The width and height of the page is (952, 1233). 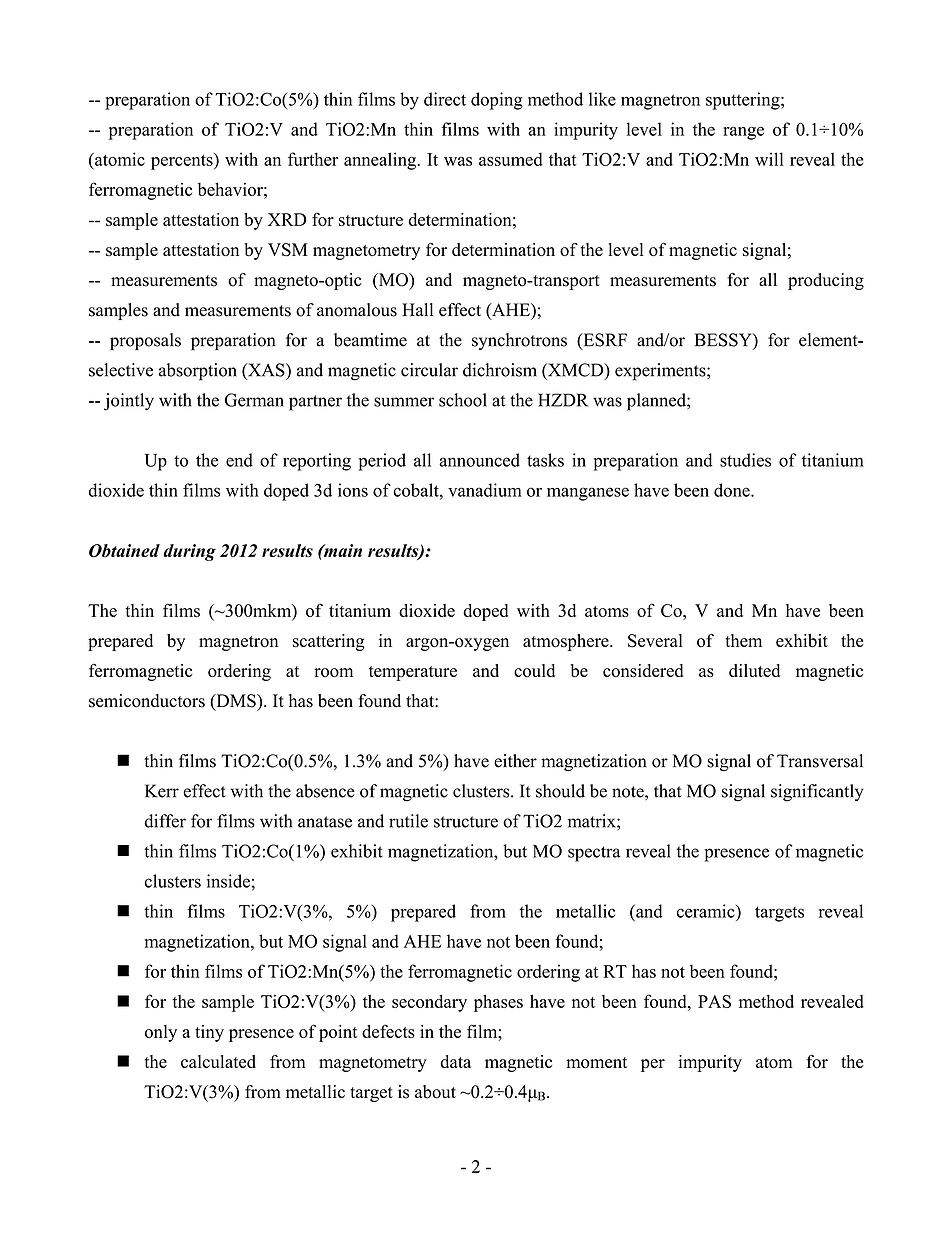 What do you see at coordinates (165, 821) in the page?
I see `differ` at bounding box center [165, 821].
